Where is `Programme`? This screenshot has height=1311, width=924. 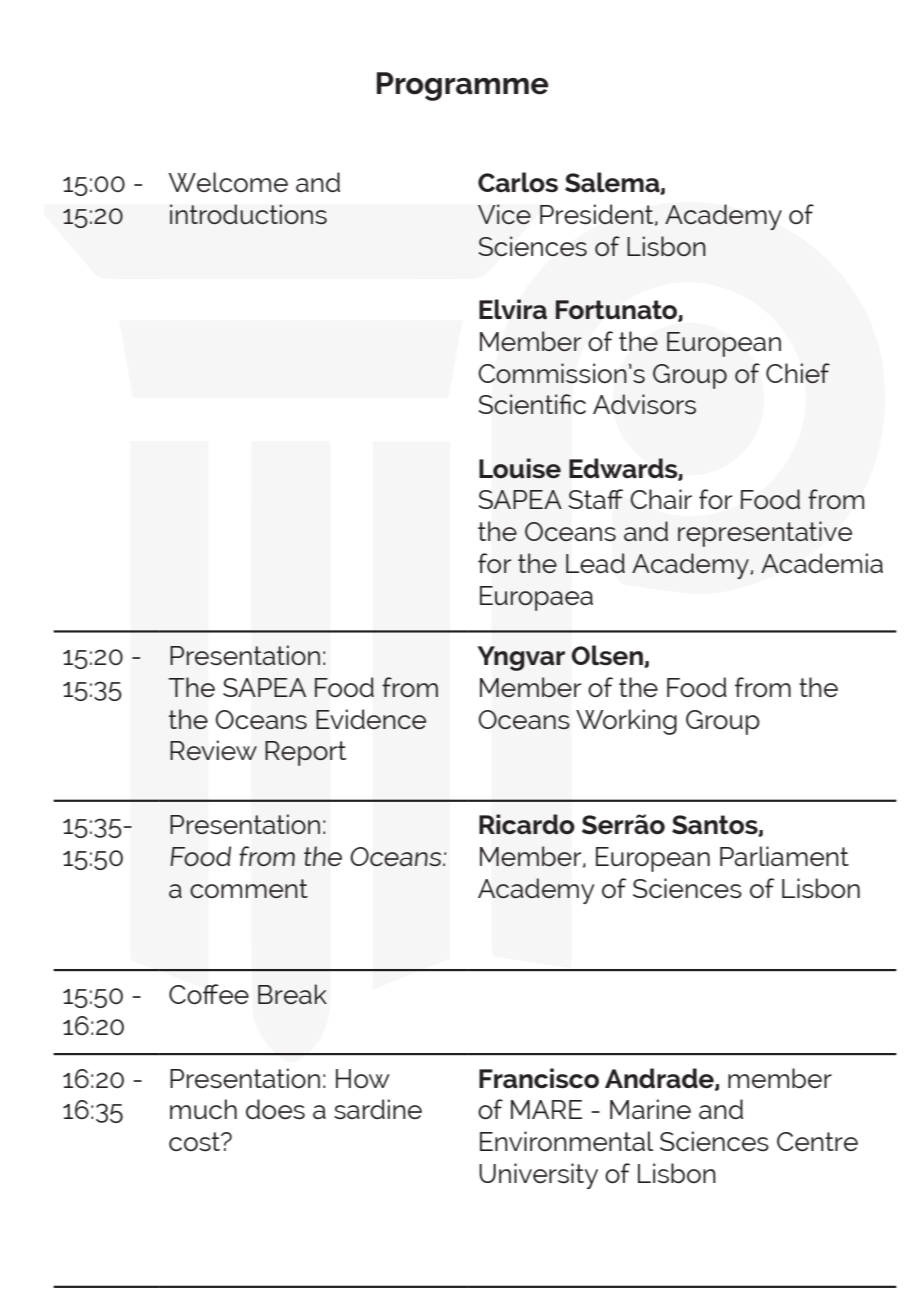 Programme is located at coordinates (463, 86).
